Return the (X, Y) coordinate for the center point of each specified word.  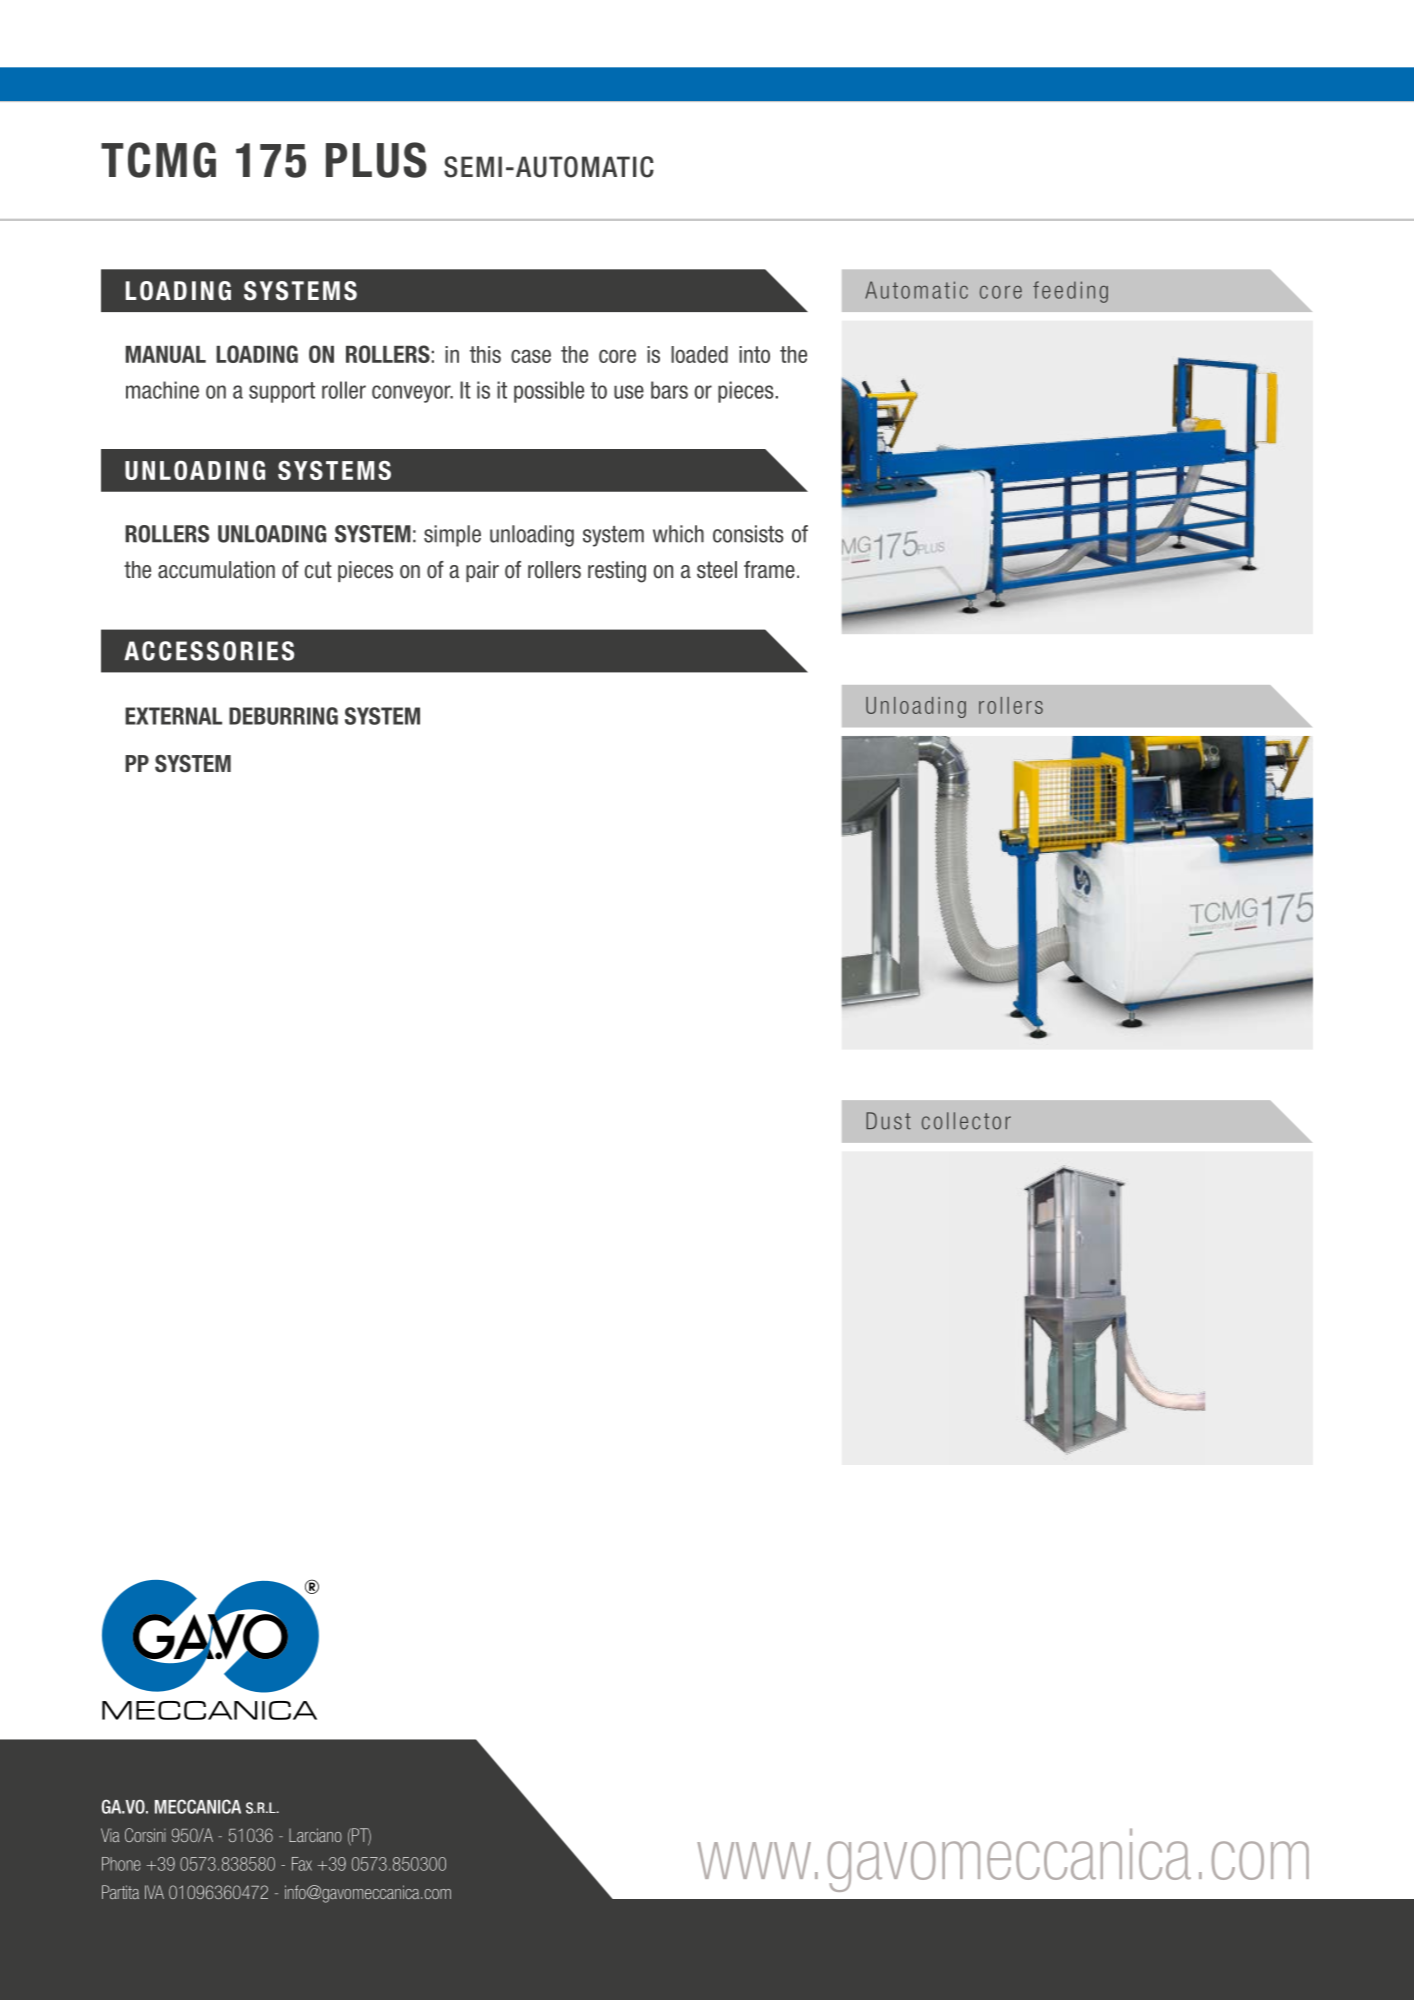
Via (110, 1835)
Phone (121, 1864)
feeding (1070, 292)
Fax (302, 1864)
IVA (154, 1892)
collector (966, 1121)
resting (617, 572)
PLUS (376, 160)
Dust (888, 1121)
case (531, 356)
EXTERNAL (173, 716)
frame (769, 570)
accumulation (216, 570)
